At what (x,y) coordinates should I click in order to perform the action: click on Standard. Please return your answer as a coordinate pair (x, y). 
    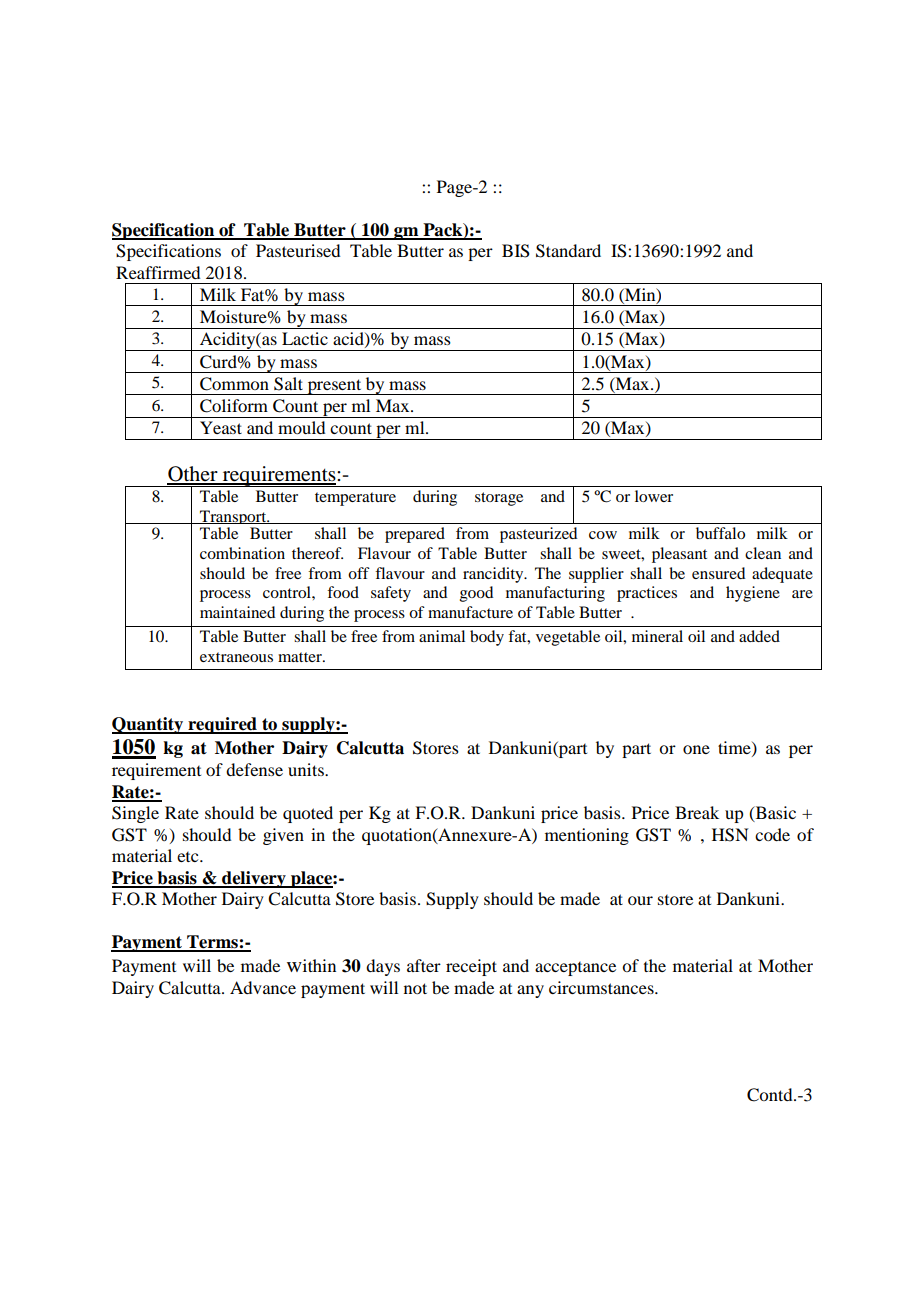
    Looking at the image, I should click on (568, 251).
